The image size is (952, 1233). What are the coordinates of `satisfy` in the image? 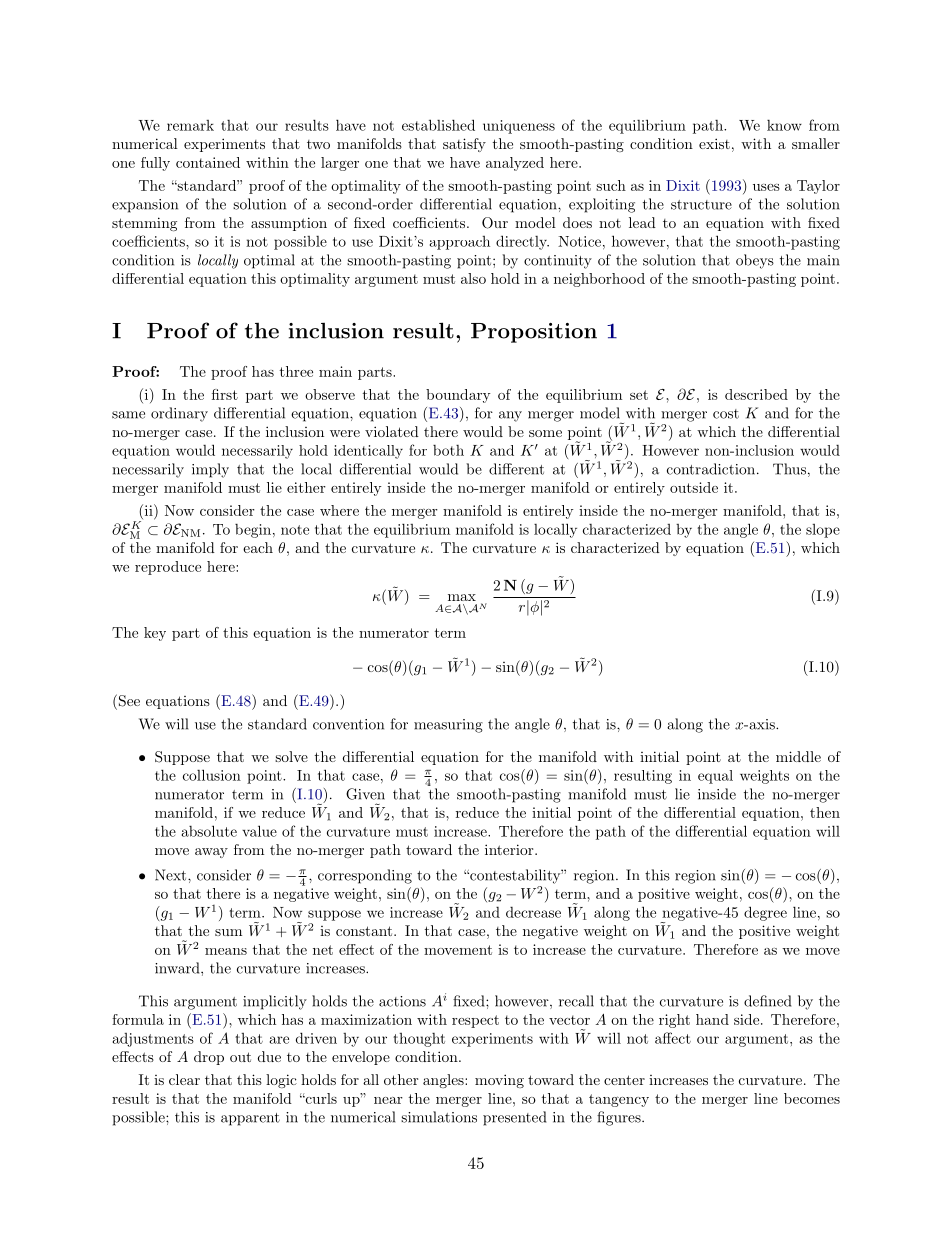 It's located at (464, 145).
